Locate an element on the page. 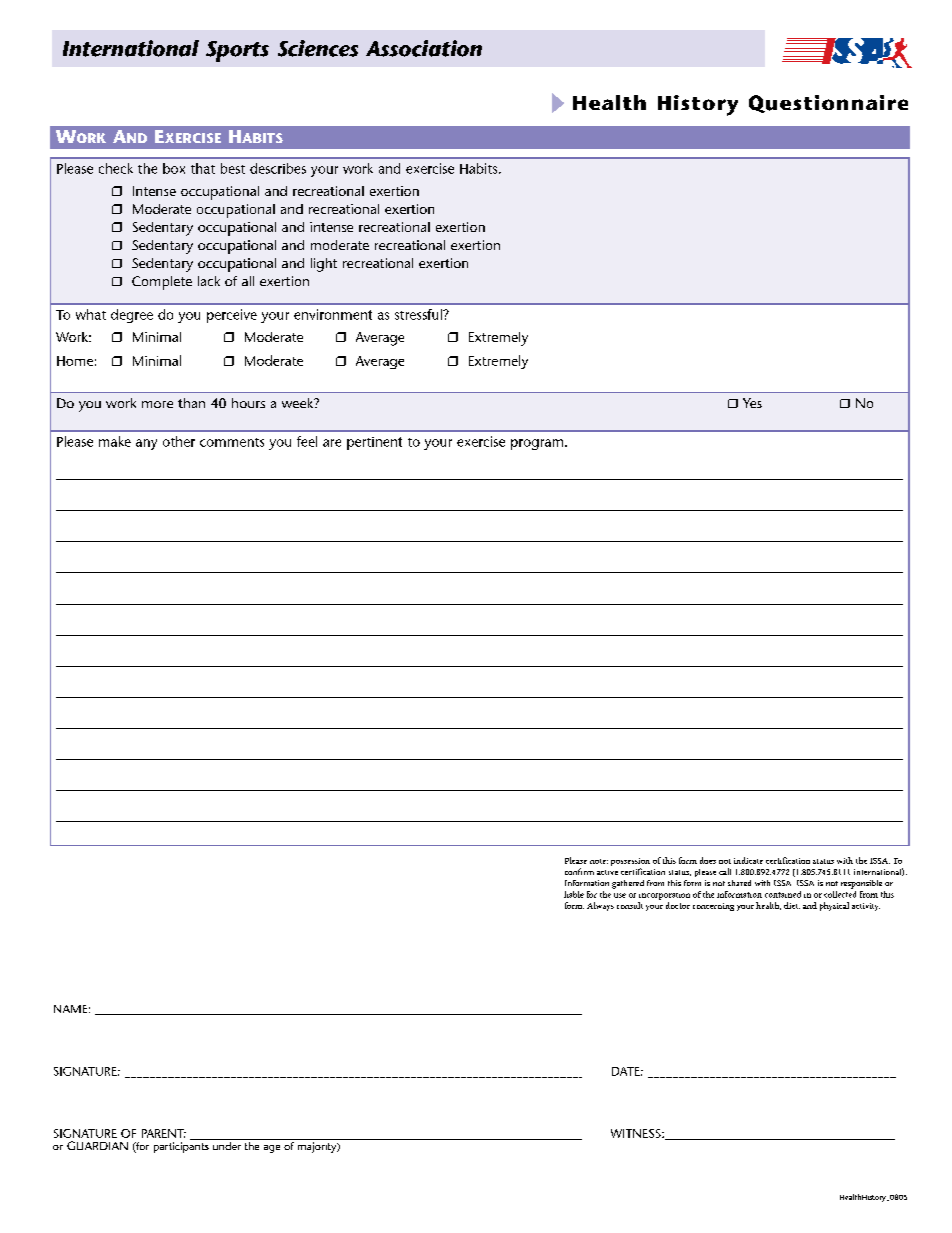  Sports is located at coordinates (237, 51).
